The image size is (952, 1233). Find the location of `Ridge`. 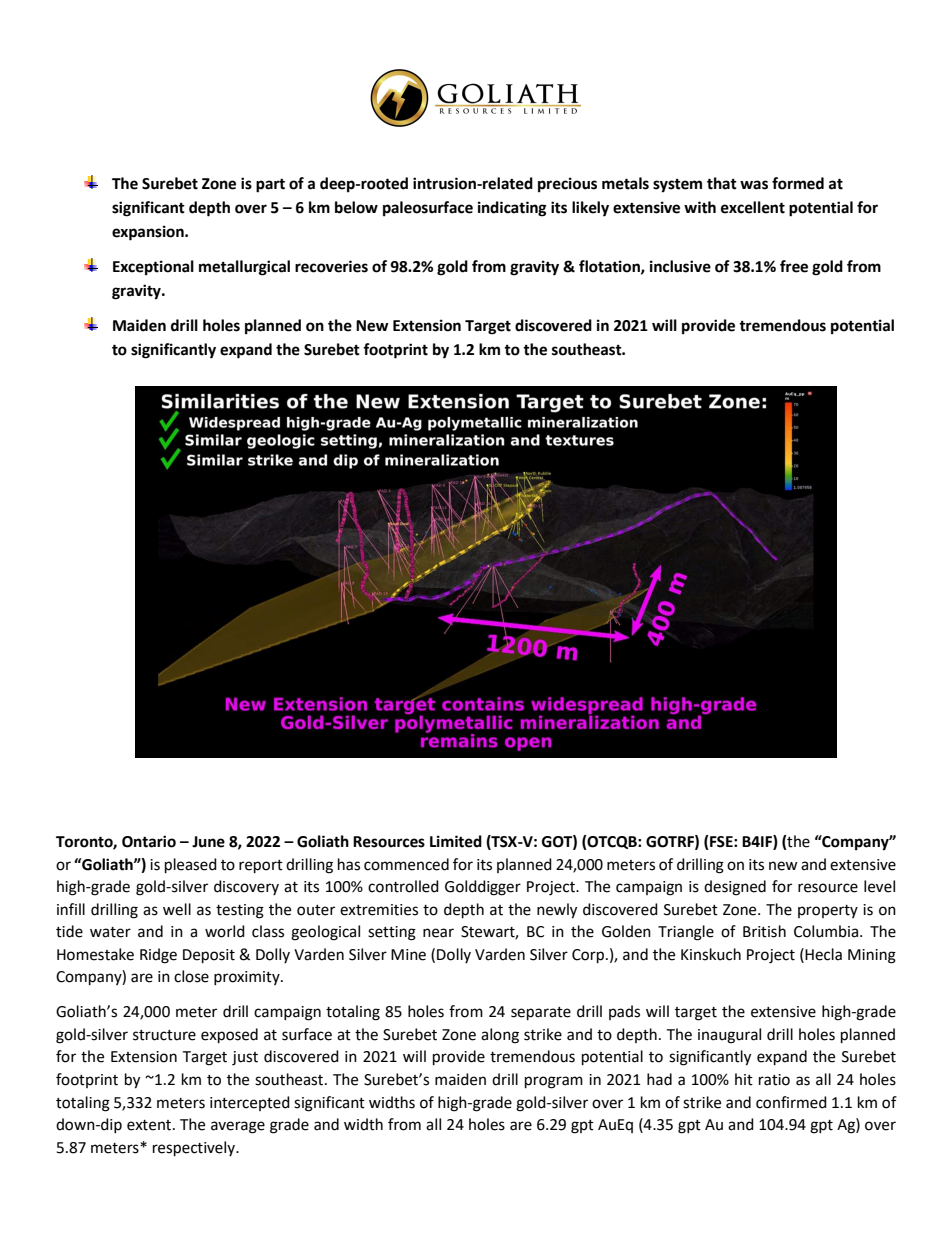

Ridge is located at coordinates (158, 956).
